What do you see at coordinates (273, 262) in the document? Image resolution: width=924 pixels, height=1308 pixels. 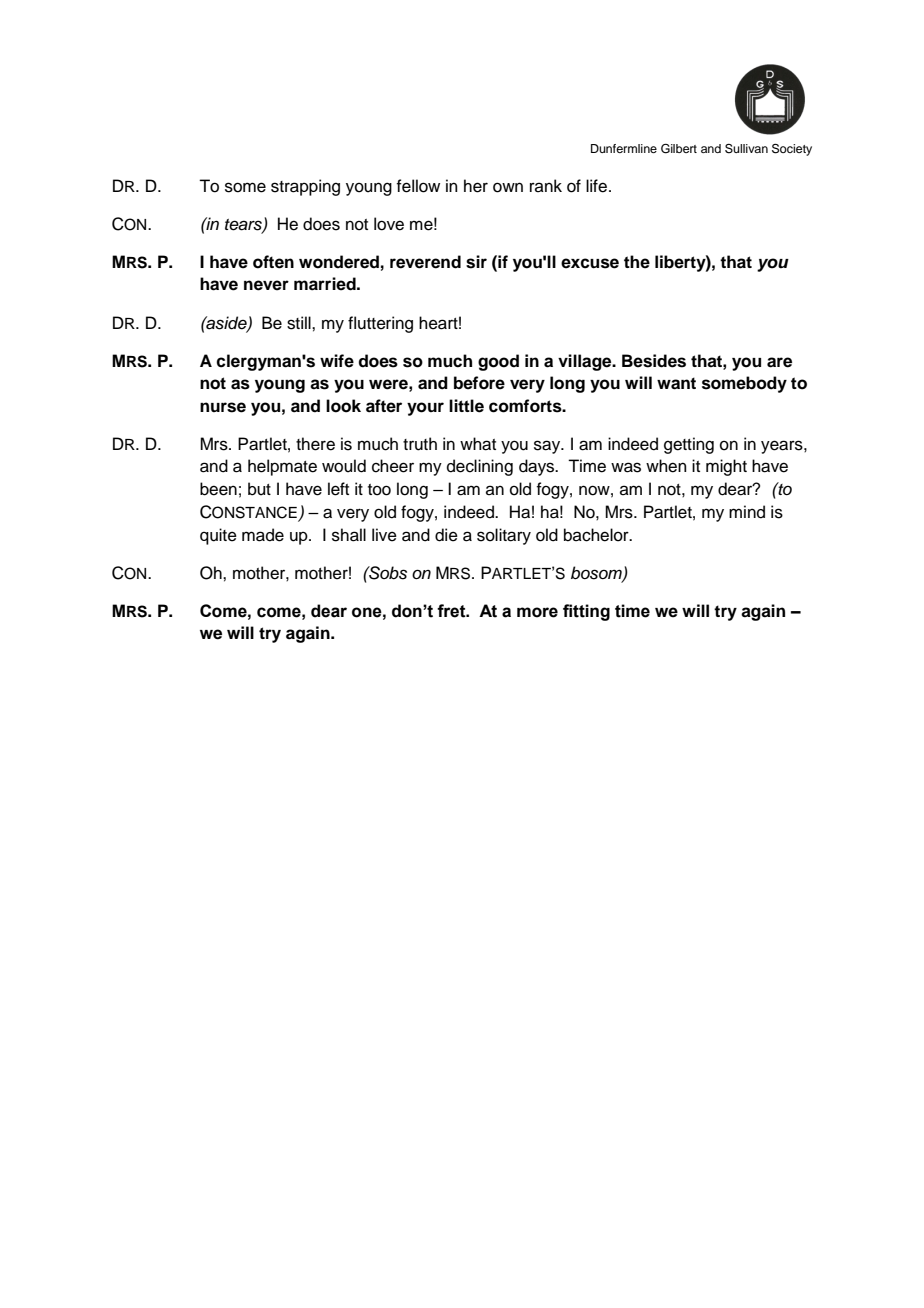 I see `often` at bounding box center [273, 262].
